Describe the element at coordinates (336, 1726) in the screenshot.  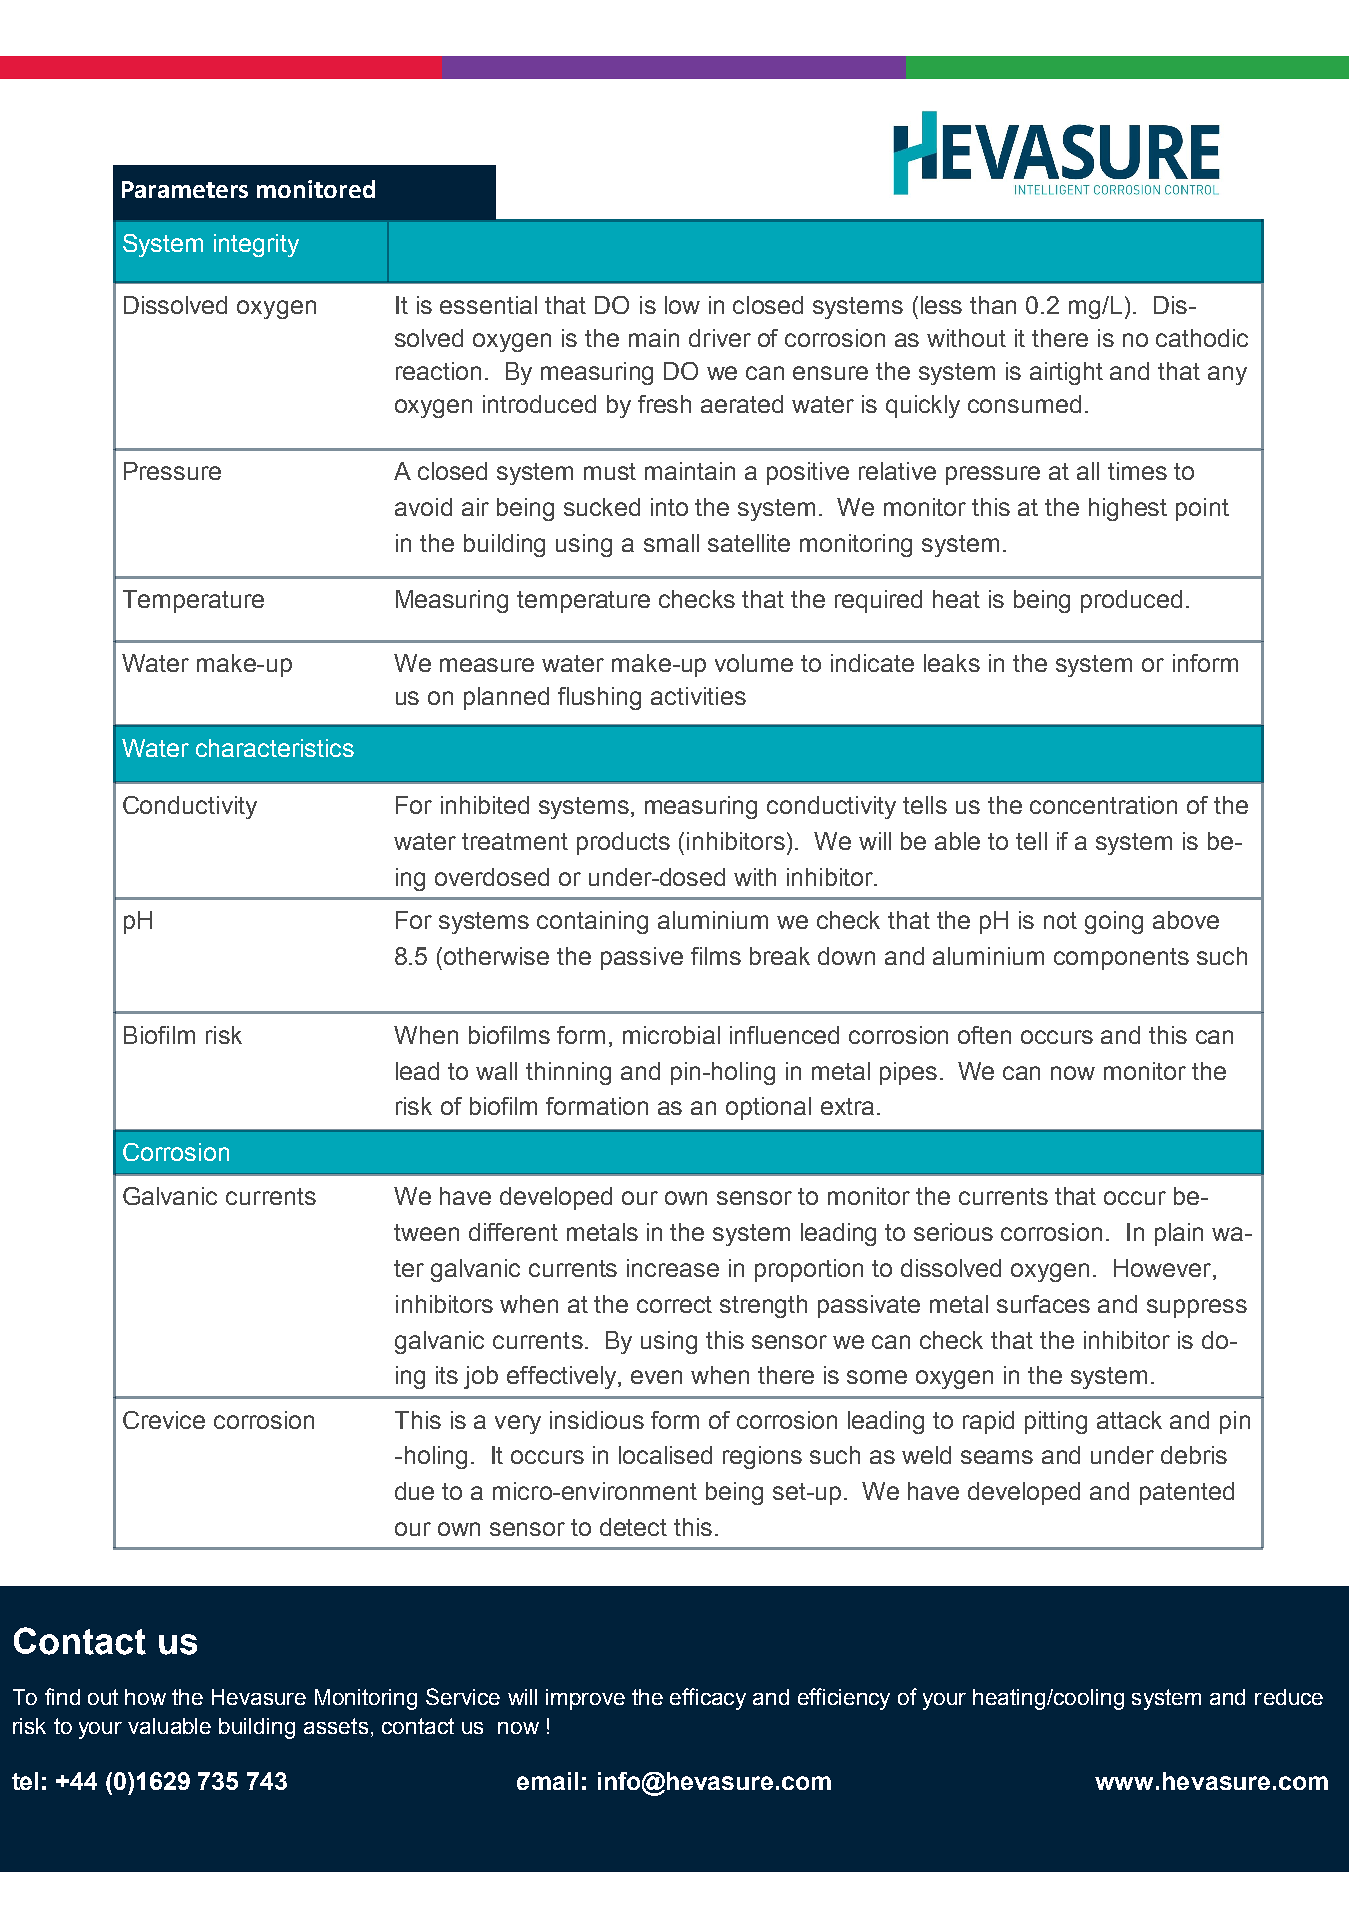
I see `assets` at that location.
